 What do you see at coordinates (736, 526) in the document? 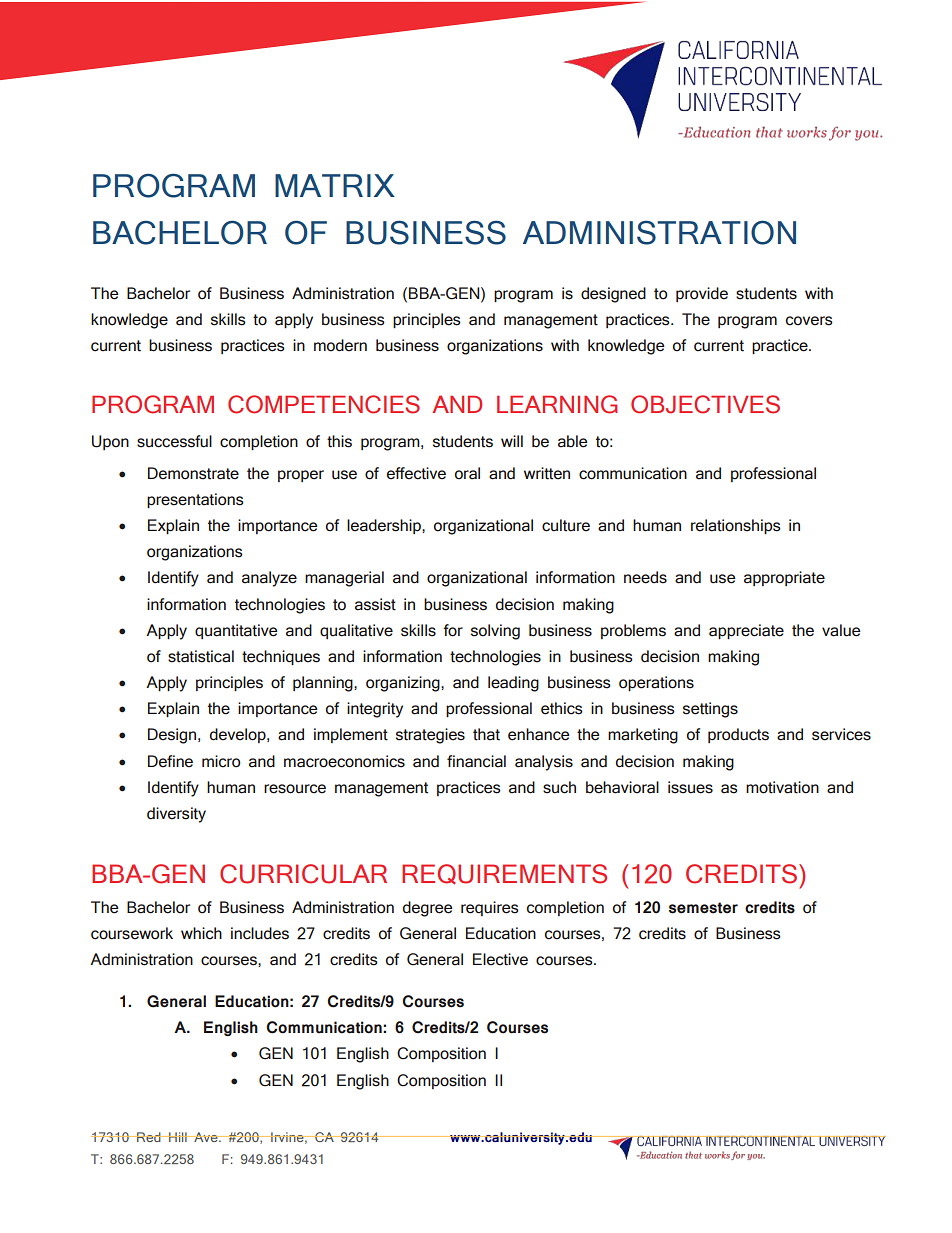
I see `relationships` at bounding box center [736, 526].
